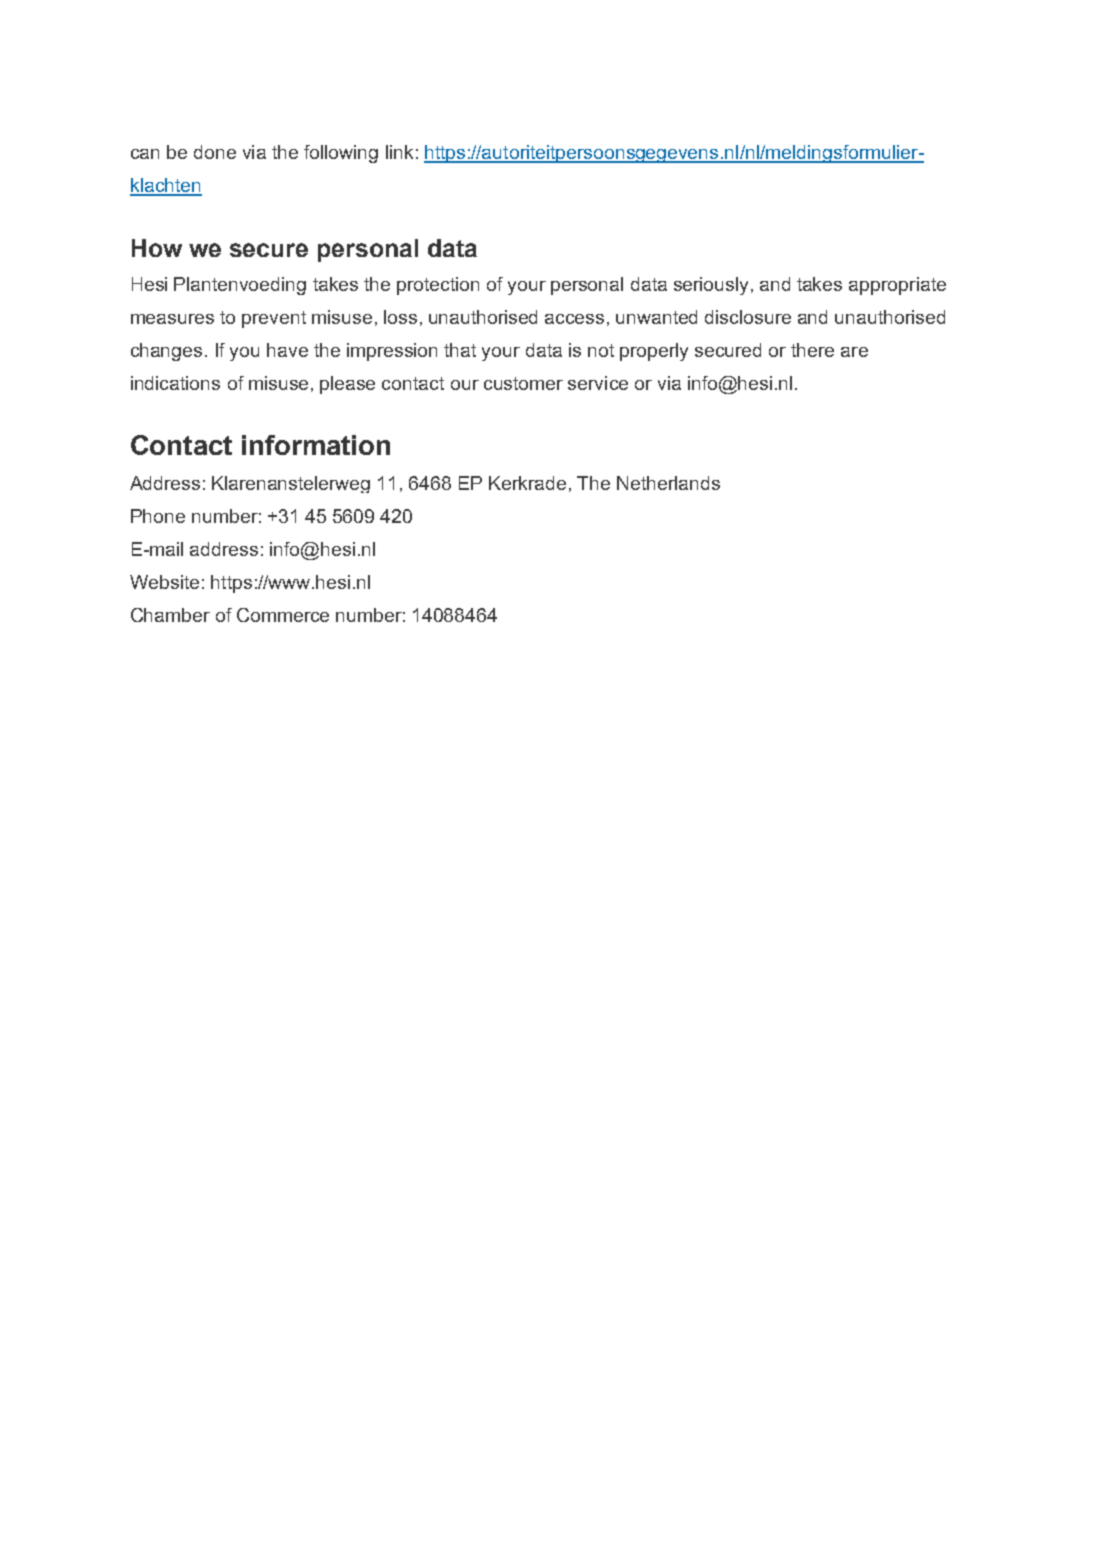  I want to click on Commerce, so click(283, 615).
